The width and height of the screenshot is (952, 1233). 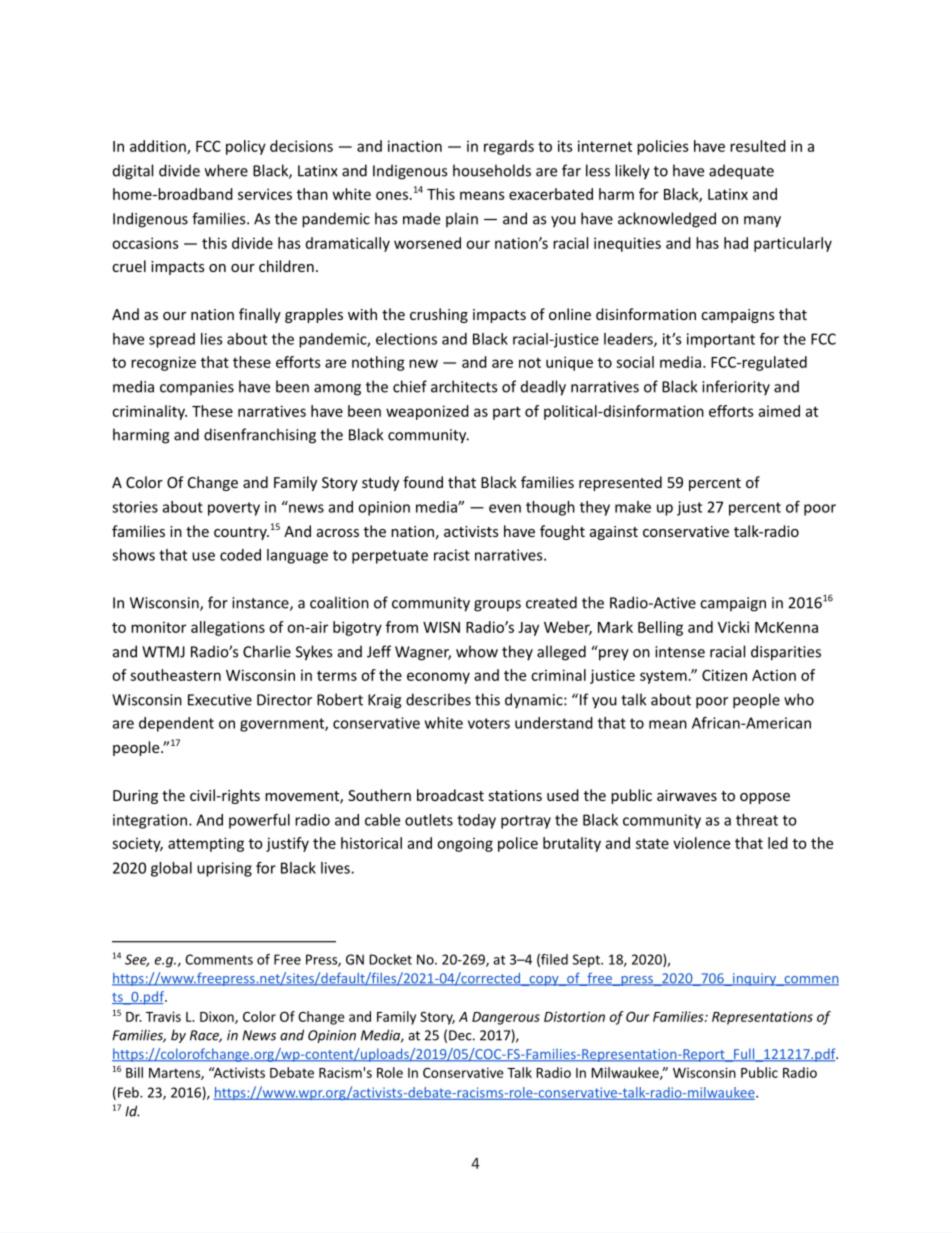 What do you see at coordinates (226, 170) in the screenshot?
I see `where` at bounding box center [226, 170].
